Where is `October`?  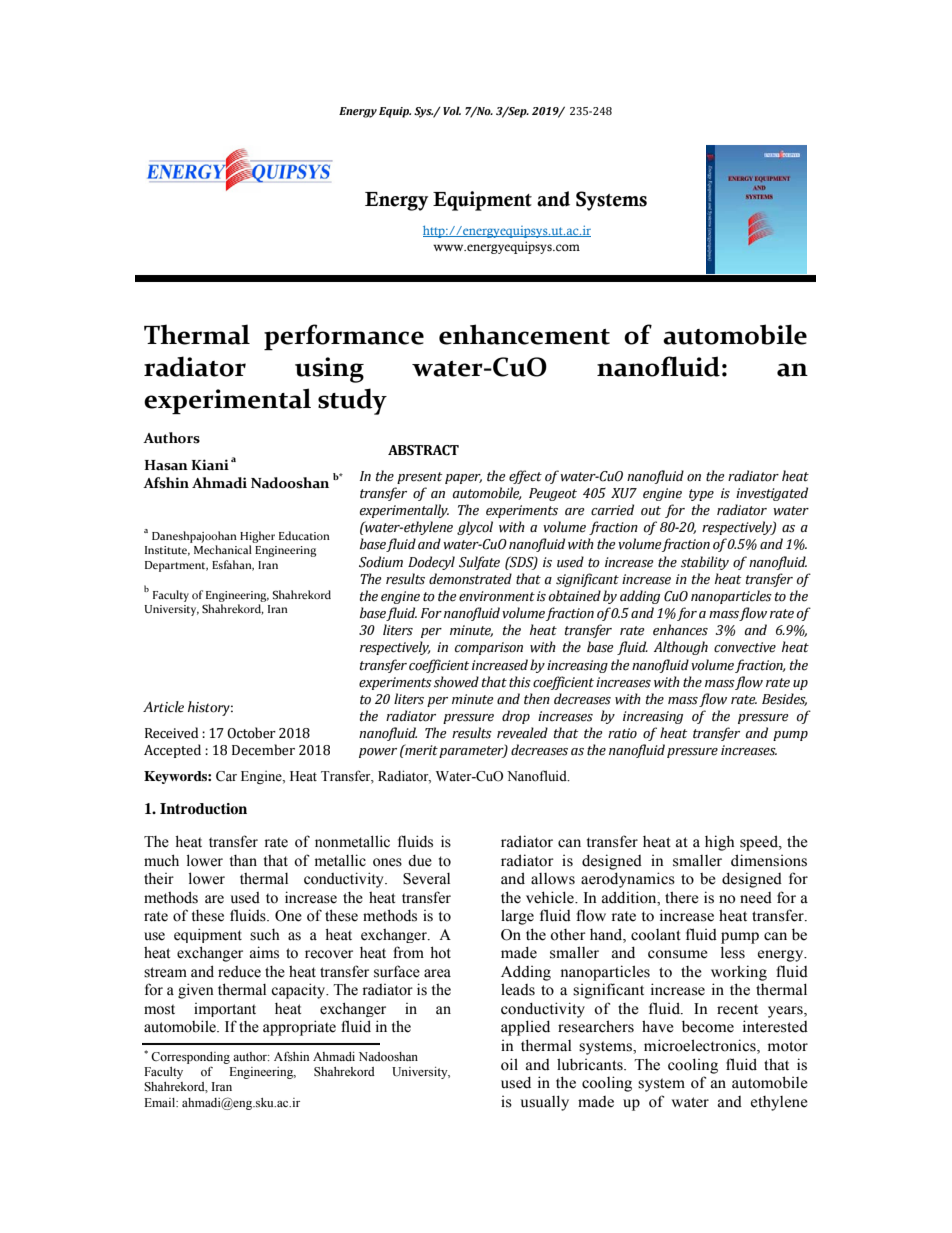 October is located at coordinates (251, 733).
